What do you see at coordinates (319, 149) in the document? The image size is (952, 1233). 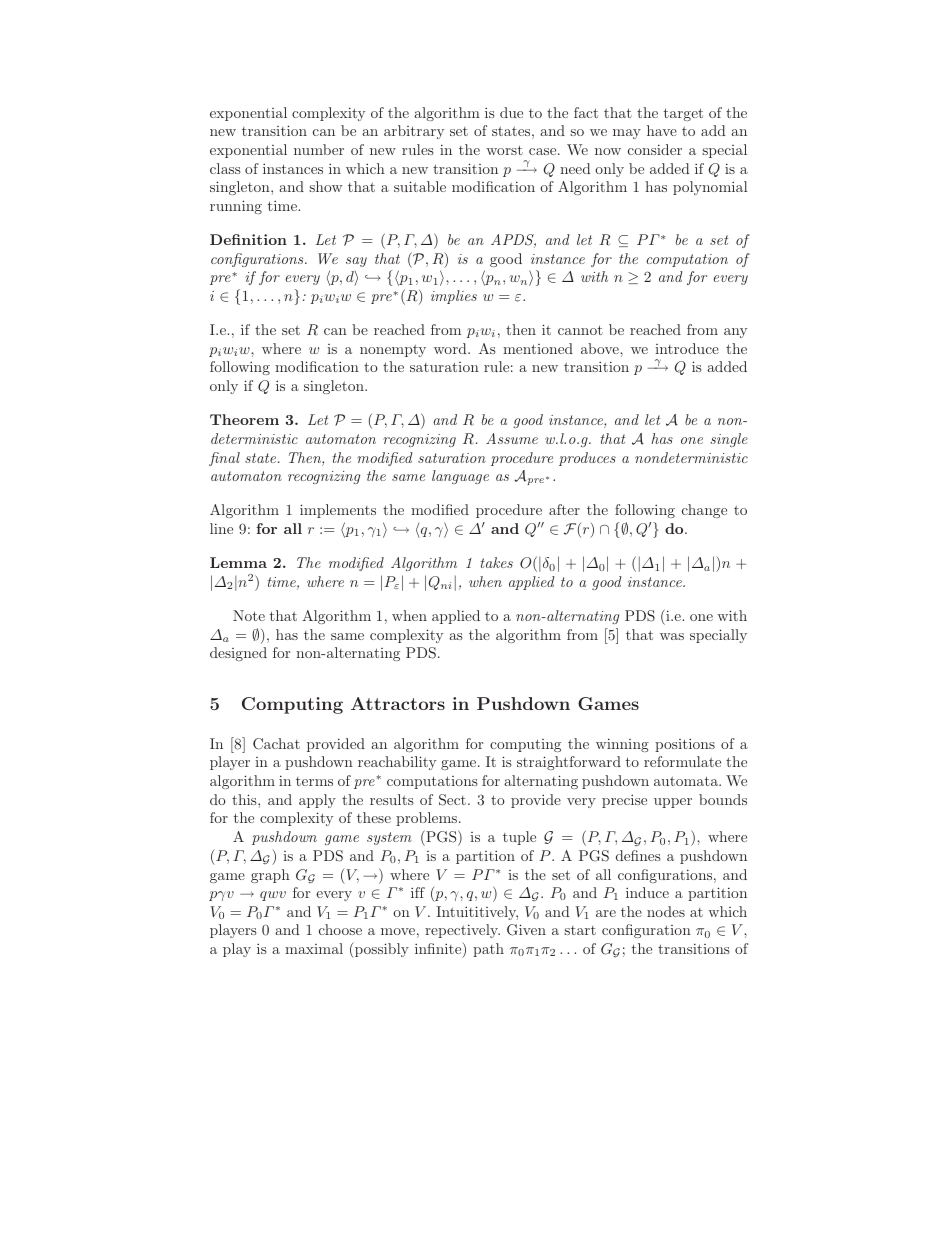 I see `number` at bounding box center [319, 149].
